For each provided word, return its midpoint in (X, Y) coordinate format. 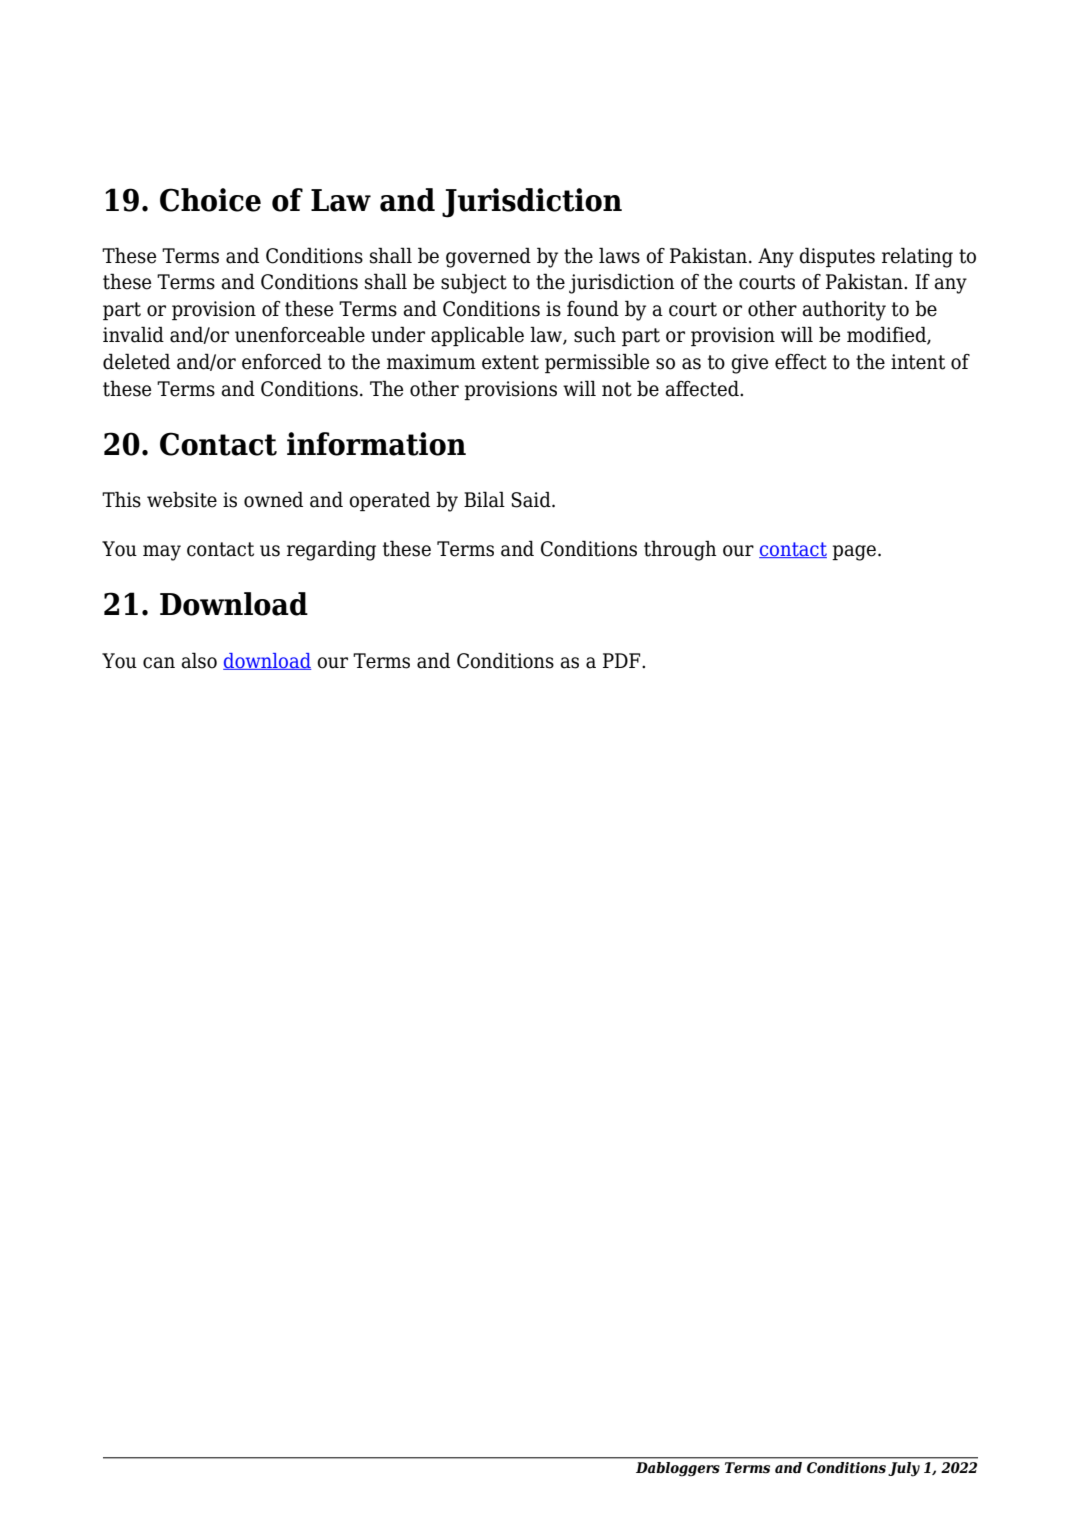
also (199, 660)
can (159, 663)
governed (488, 257)
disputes (837, 257)
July (904, 1469)
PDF (623, 660)
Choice (210, 200)
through (680, 550)
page (855, 553)
